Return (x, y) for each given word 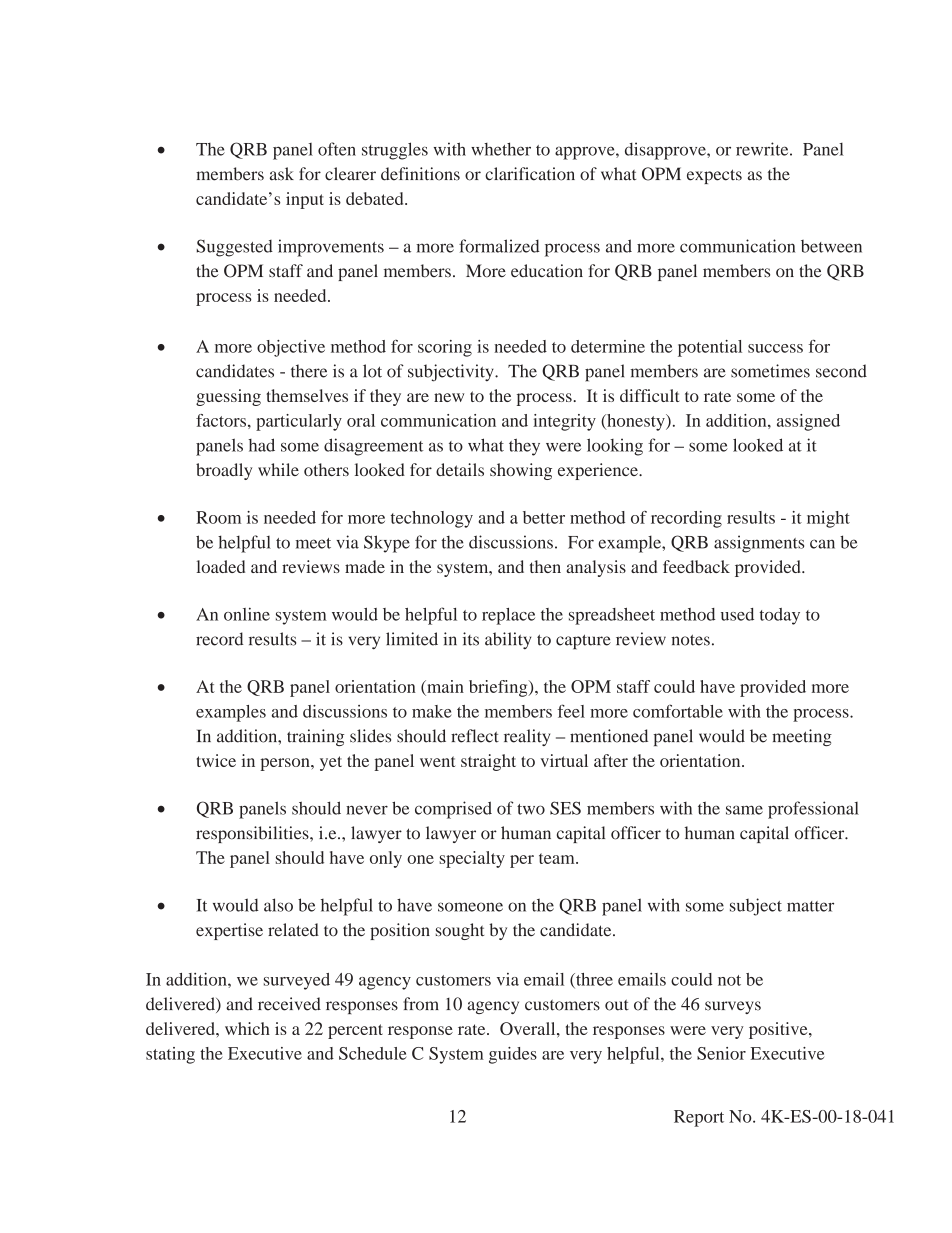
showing (521, 471)
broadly (224, 471)
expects (714, 176)
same (744, 810)
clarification (530, 174)
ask (282, 174)
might (828, 519)
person (286, 764)
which (247, 1028)
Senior (721, 1053)
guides (513, 1055)
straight (488, 762)
